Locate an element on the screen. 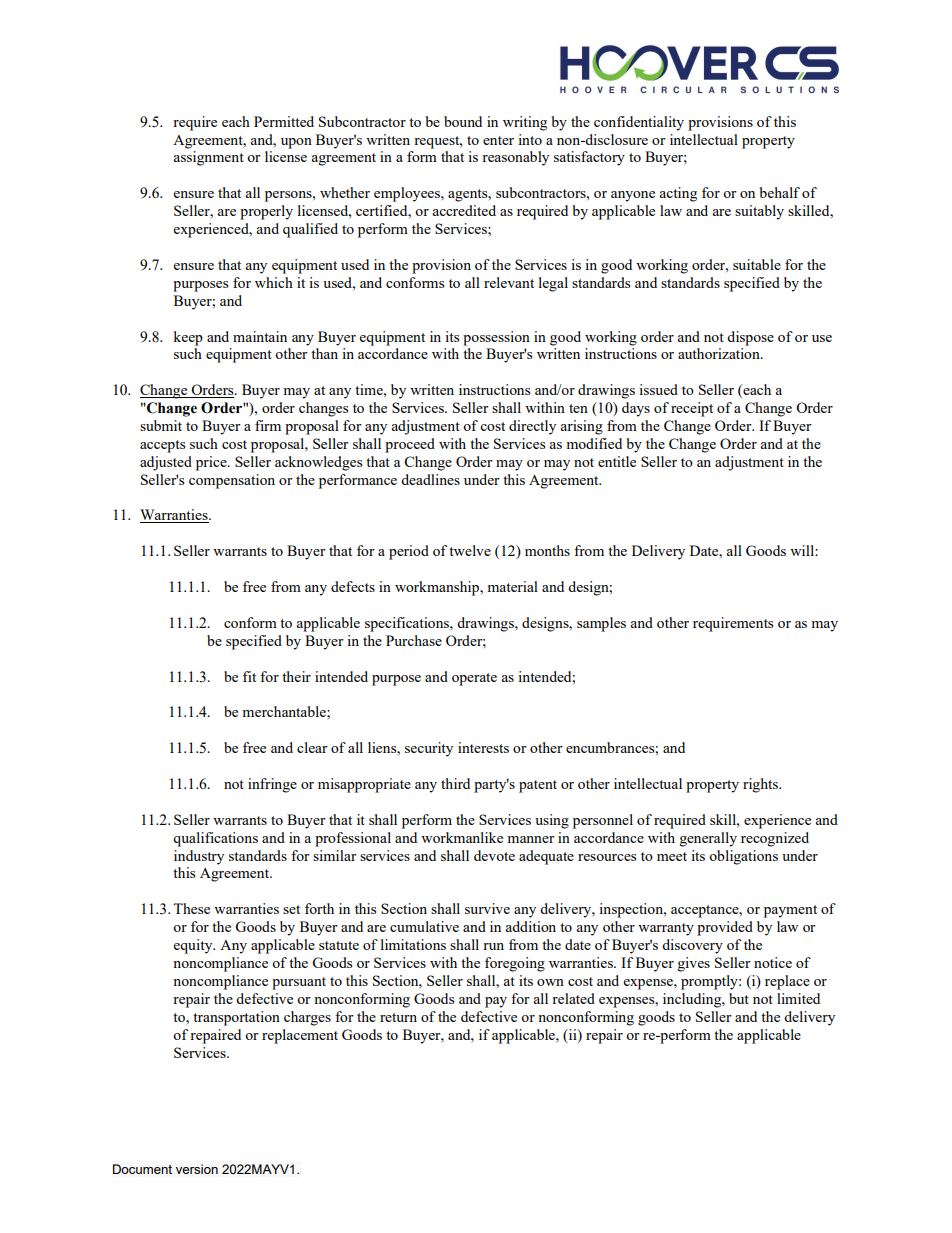 The image size is (952, 1233). operate is located at coordinates (474, 679).
